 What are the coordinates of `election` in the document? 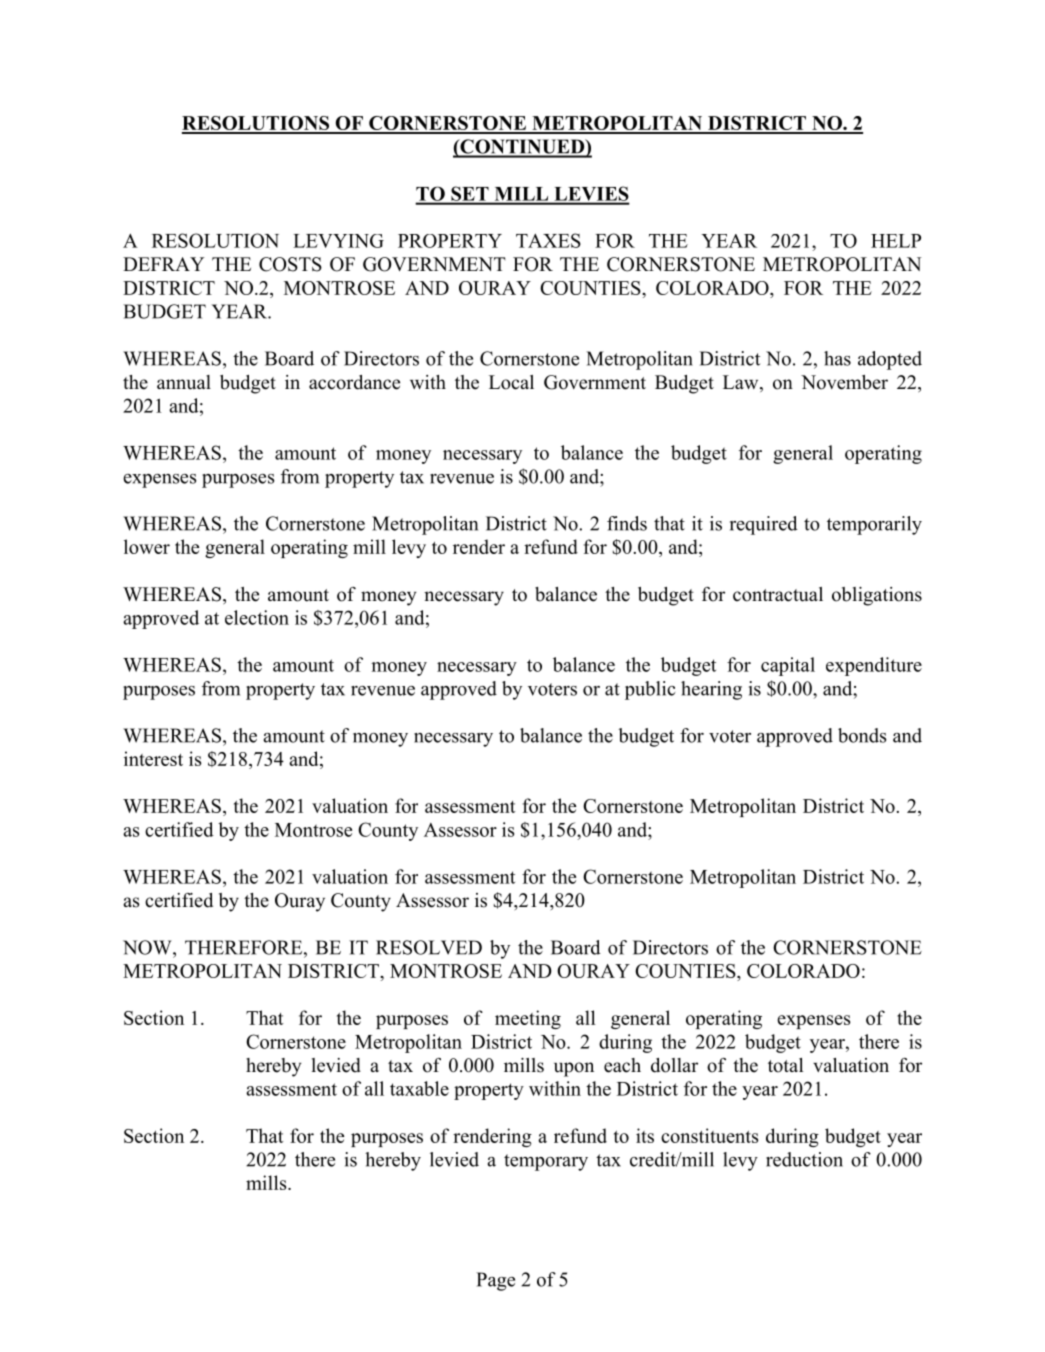 It's located at (257, 617).
